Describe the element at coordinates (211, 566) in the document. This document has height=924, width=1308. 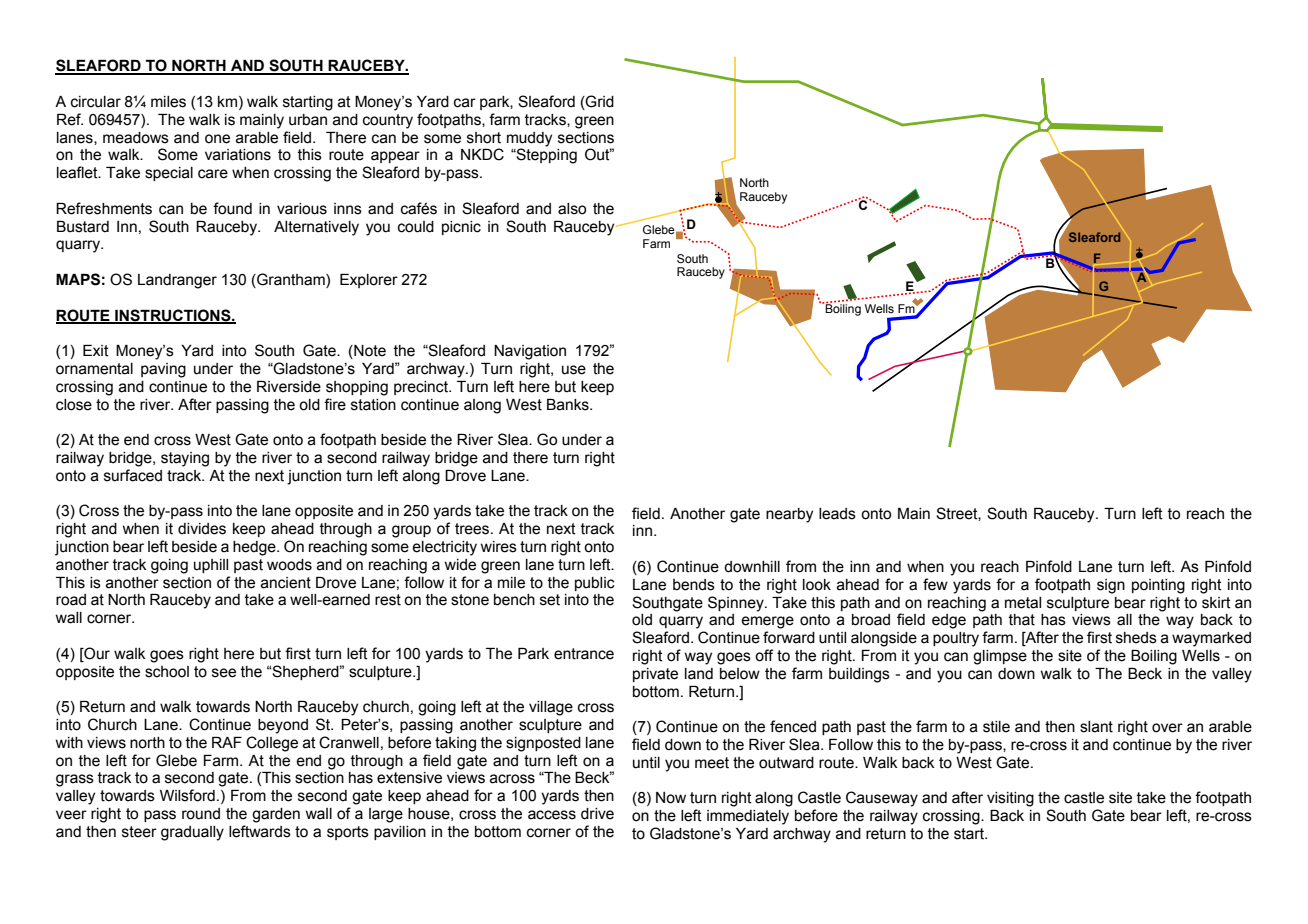
I see `uphill` at that location.
